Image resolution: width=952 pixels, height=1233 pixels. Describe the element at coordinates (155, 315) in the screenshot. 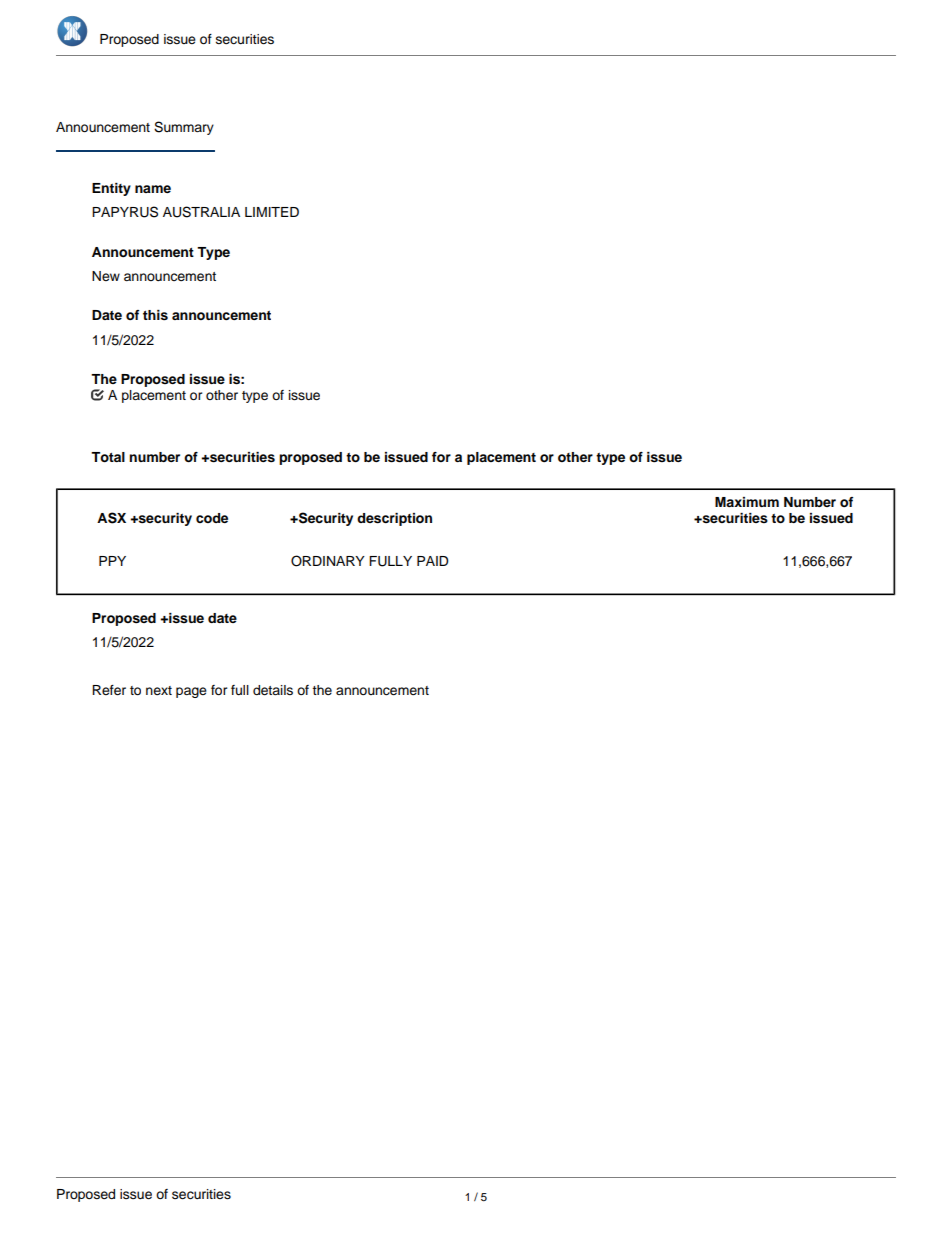

I see `this` at that location.
